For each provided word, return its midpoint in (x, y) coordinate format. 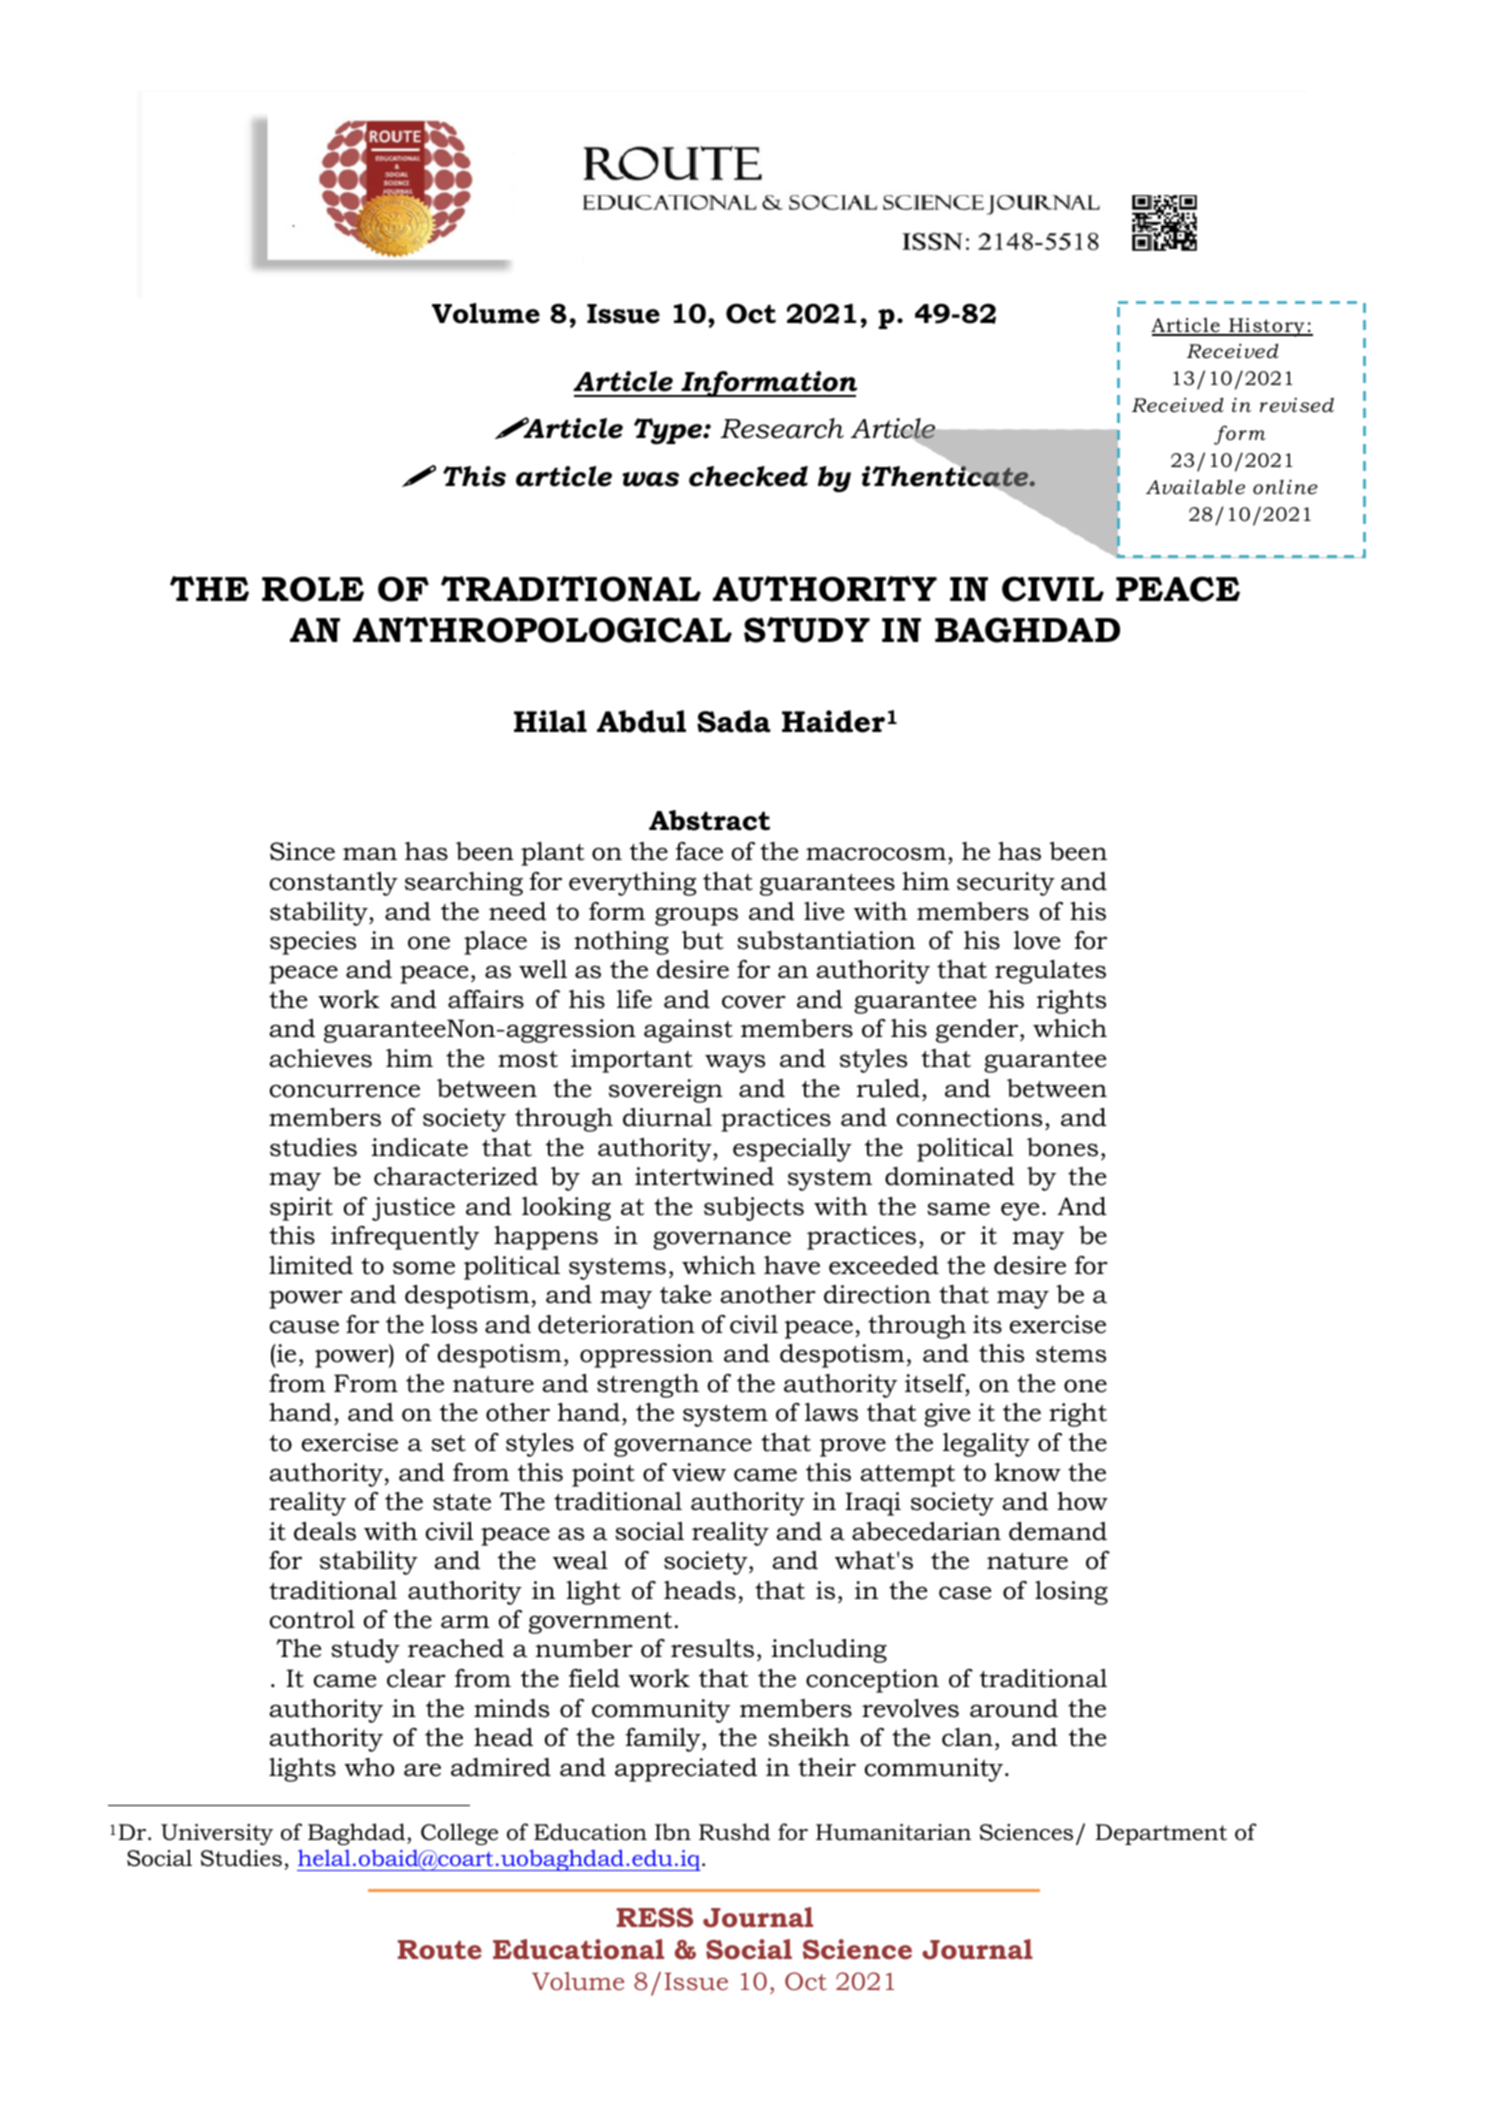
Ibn (673, 1832)
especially (792, 1150)
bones (1062, 1147)
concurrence (345, 1091)
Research (782, 428)
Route (440, 1950)
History (1267, 327)
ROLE (313, 589)
